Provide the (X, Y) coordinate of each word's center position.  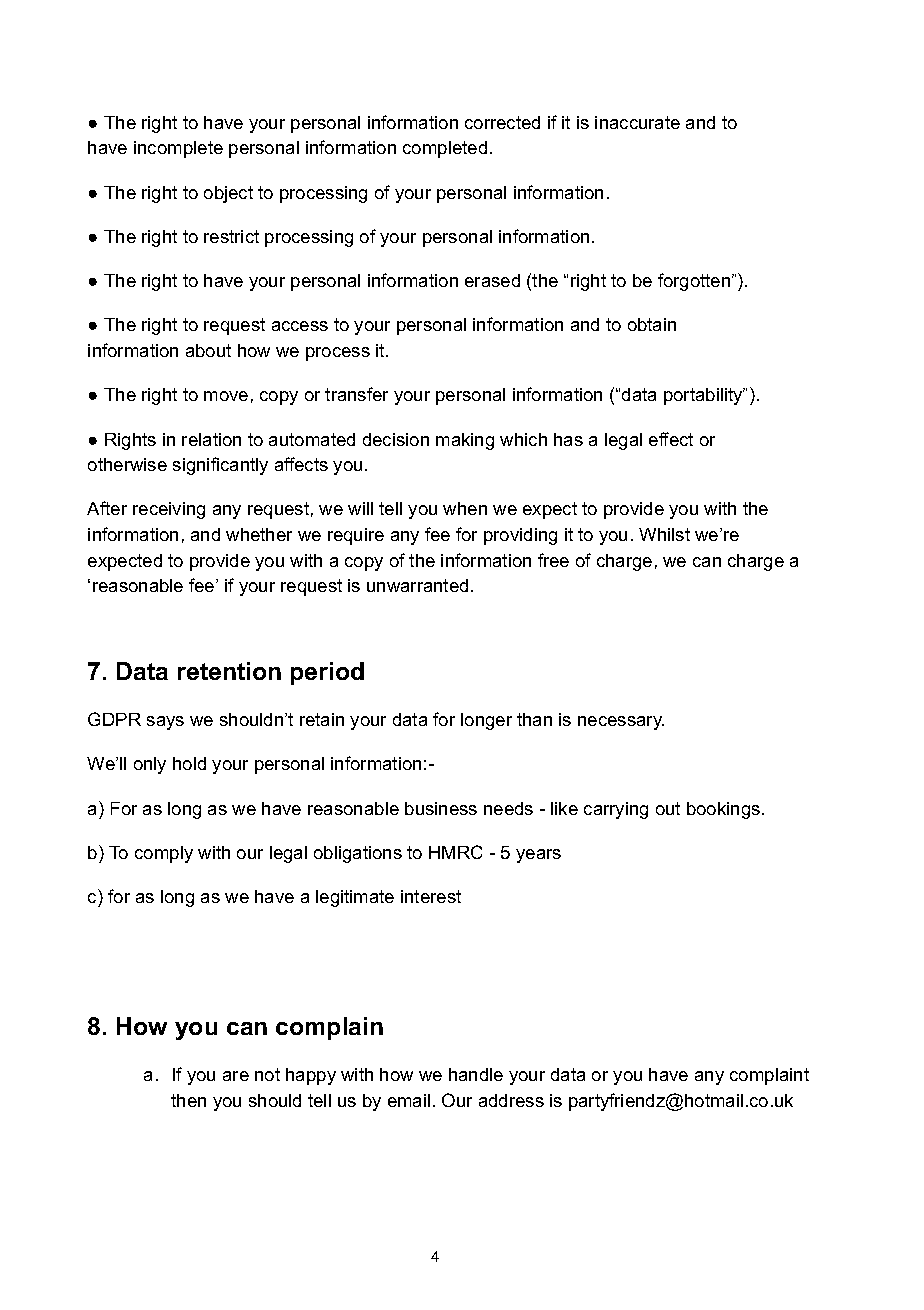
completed (445, 149)
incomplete (178, 149)
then (188, 1100)
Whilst (664, 534)
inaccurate (637, 122)
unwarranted (417, 585)
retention (229, 671)
